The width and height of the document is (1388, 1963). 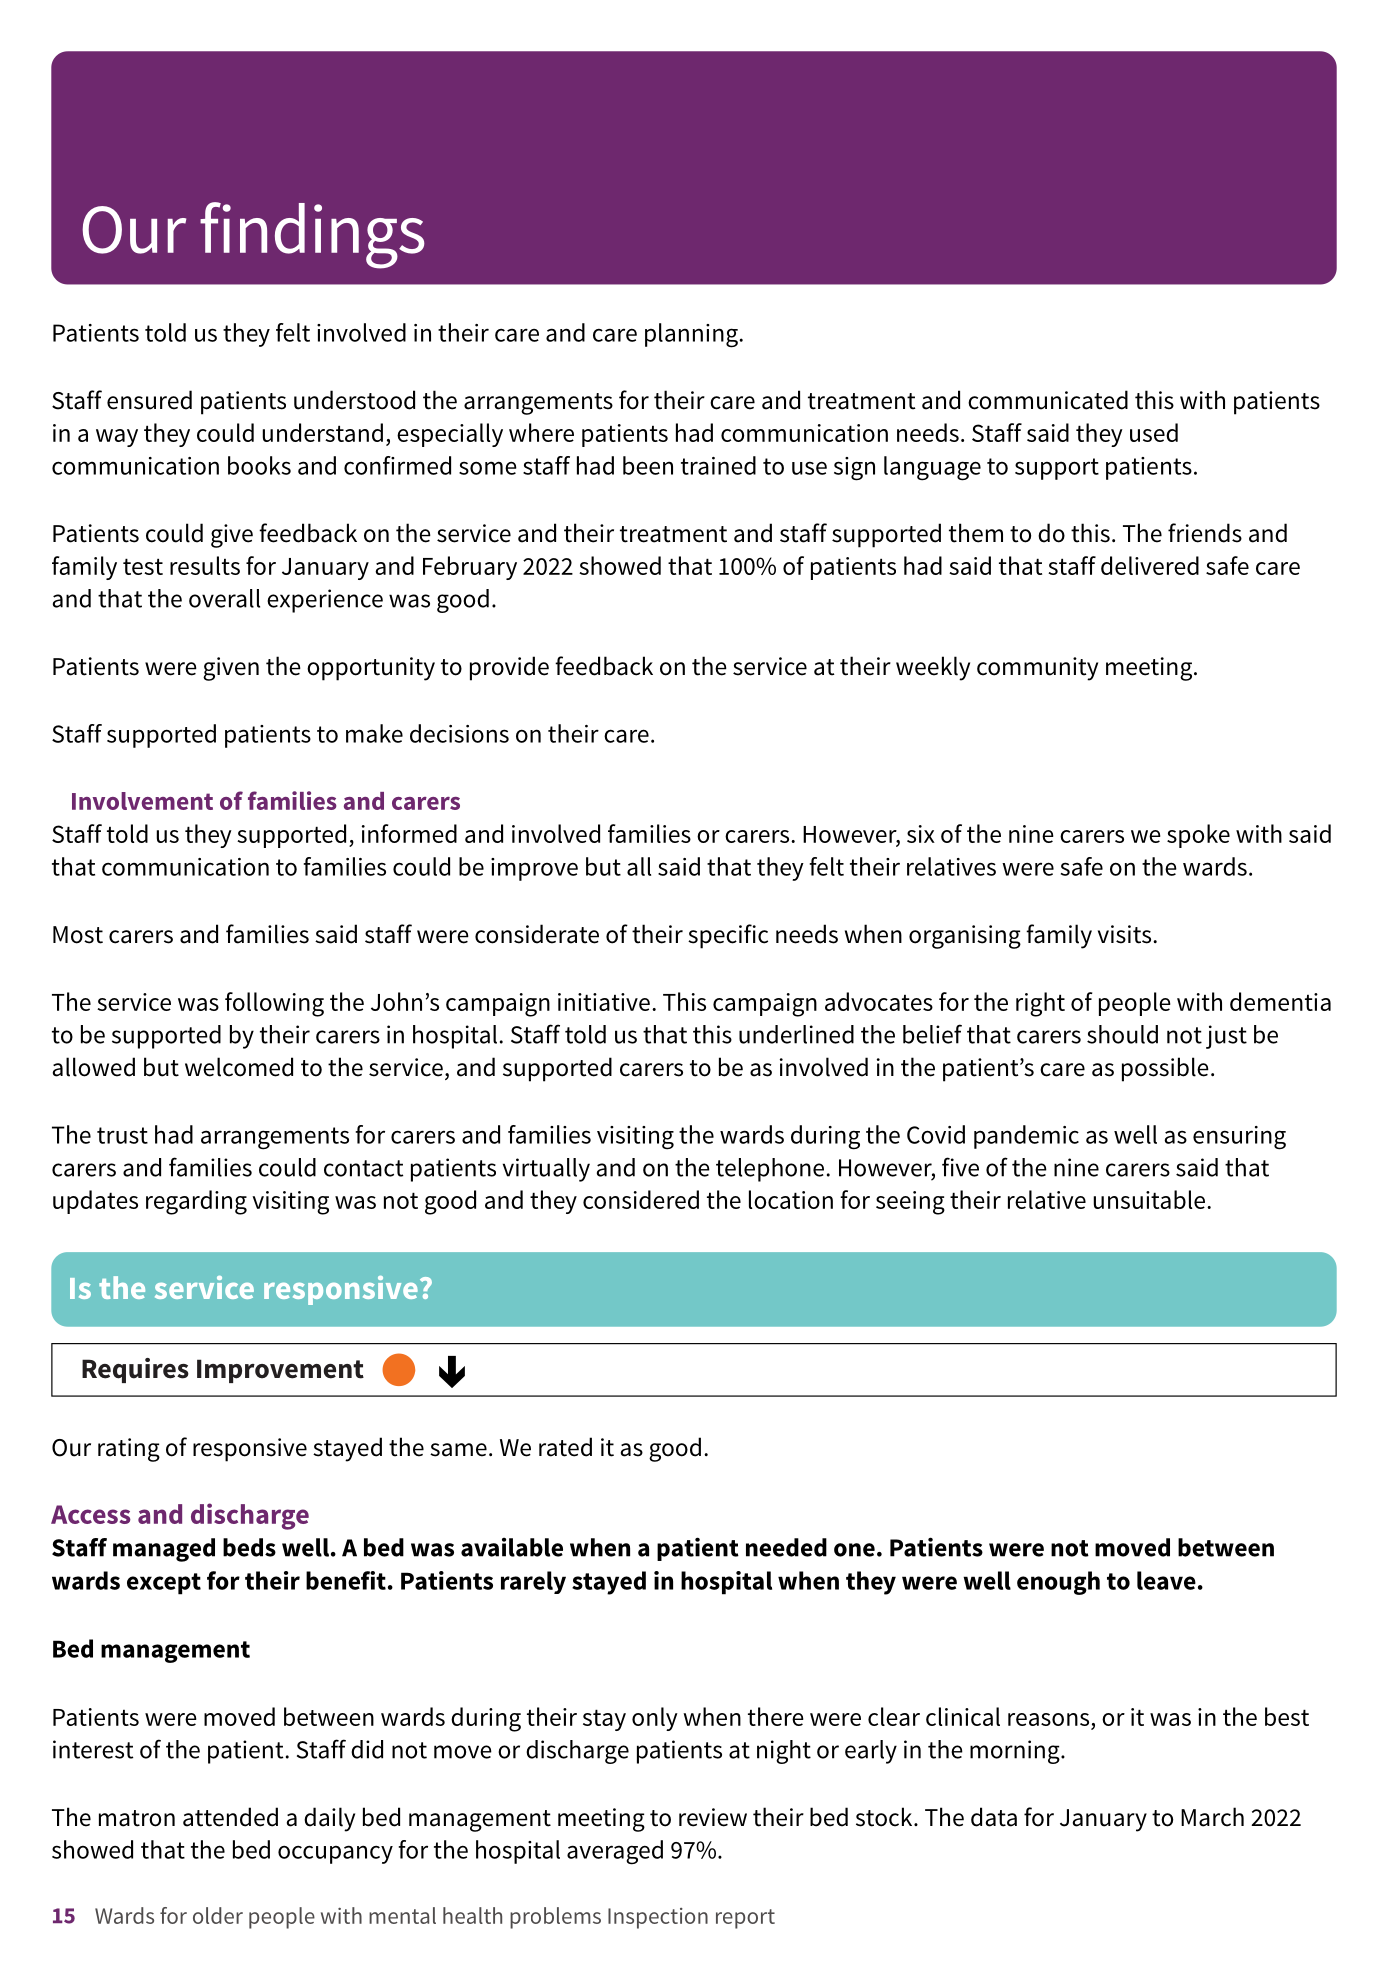 What do you see at coordinates (1048, 400) in the document?
I see `communicated` at bounding box center [1048, 400].
